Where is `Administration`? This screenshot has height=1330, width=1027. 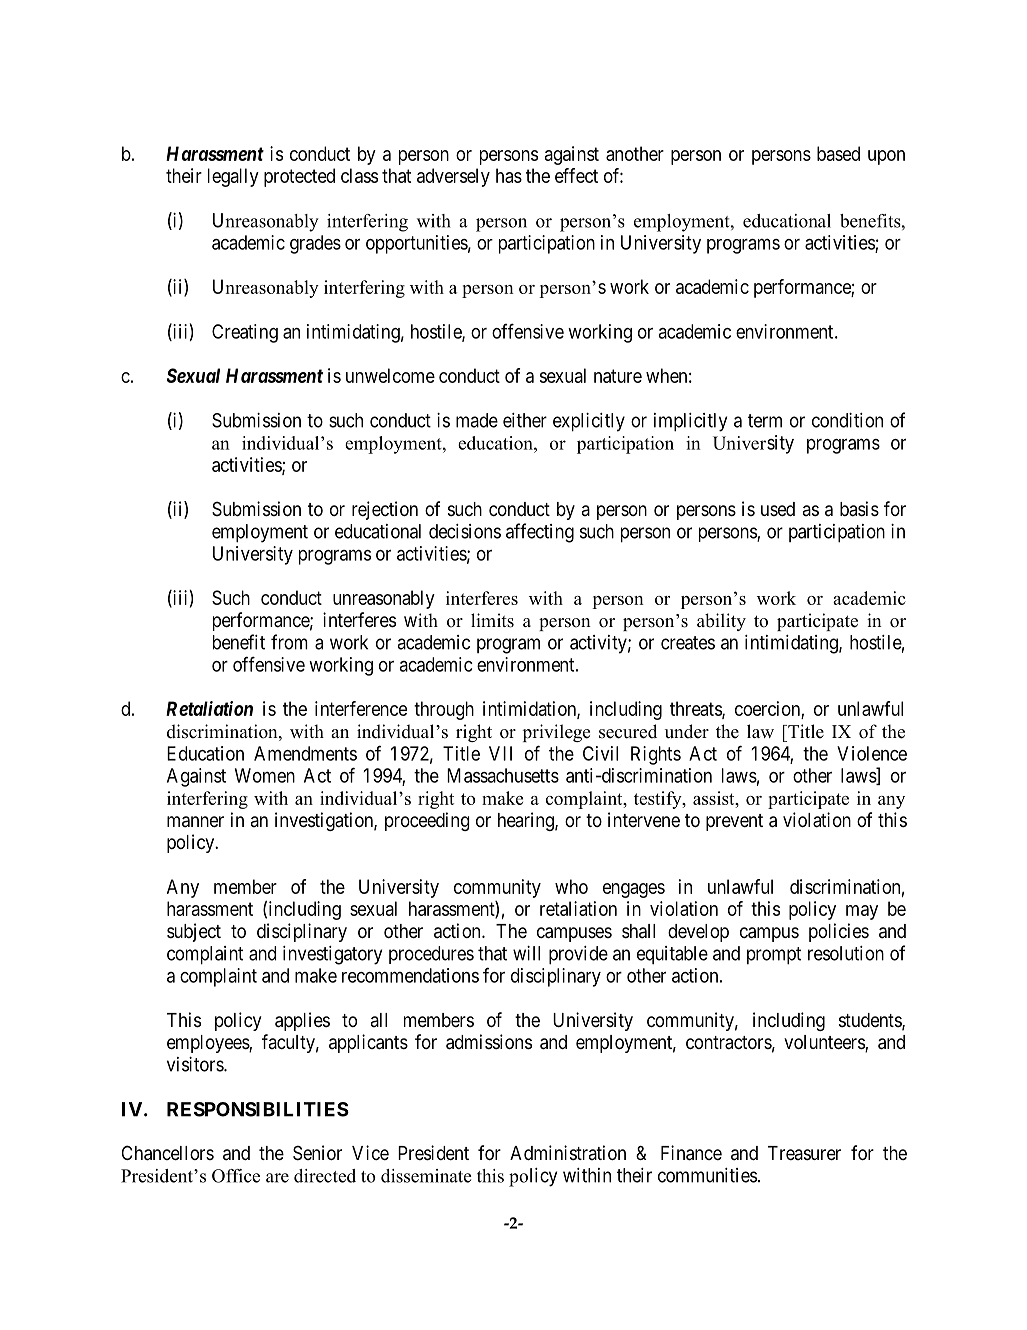 Administration is located at coordinates (568, 1152).
